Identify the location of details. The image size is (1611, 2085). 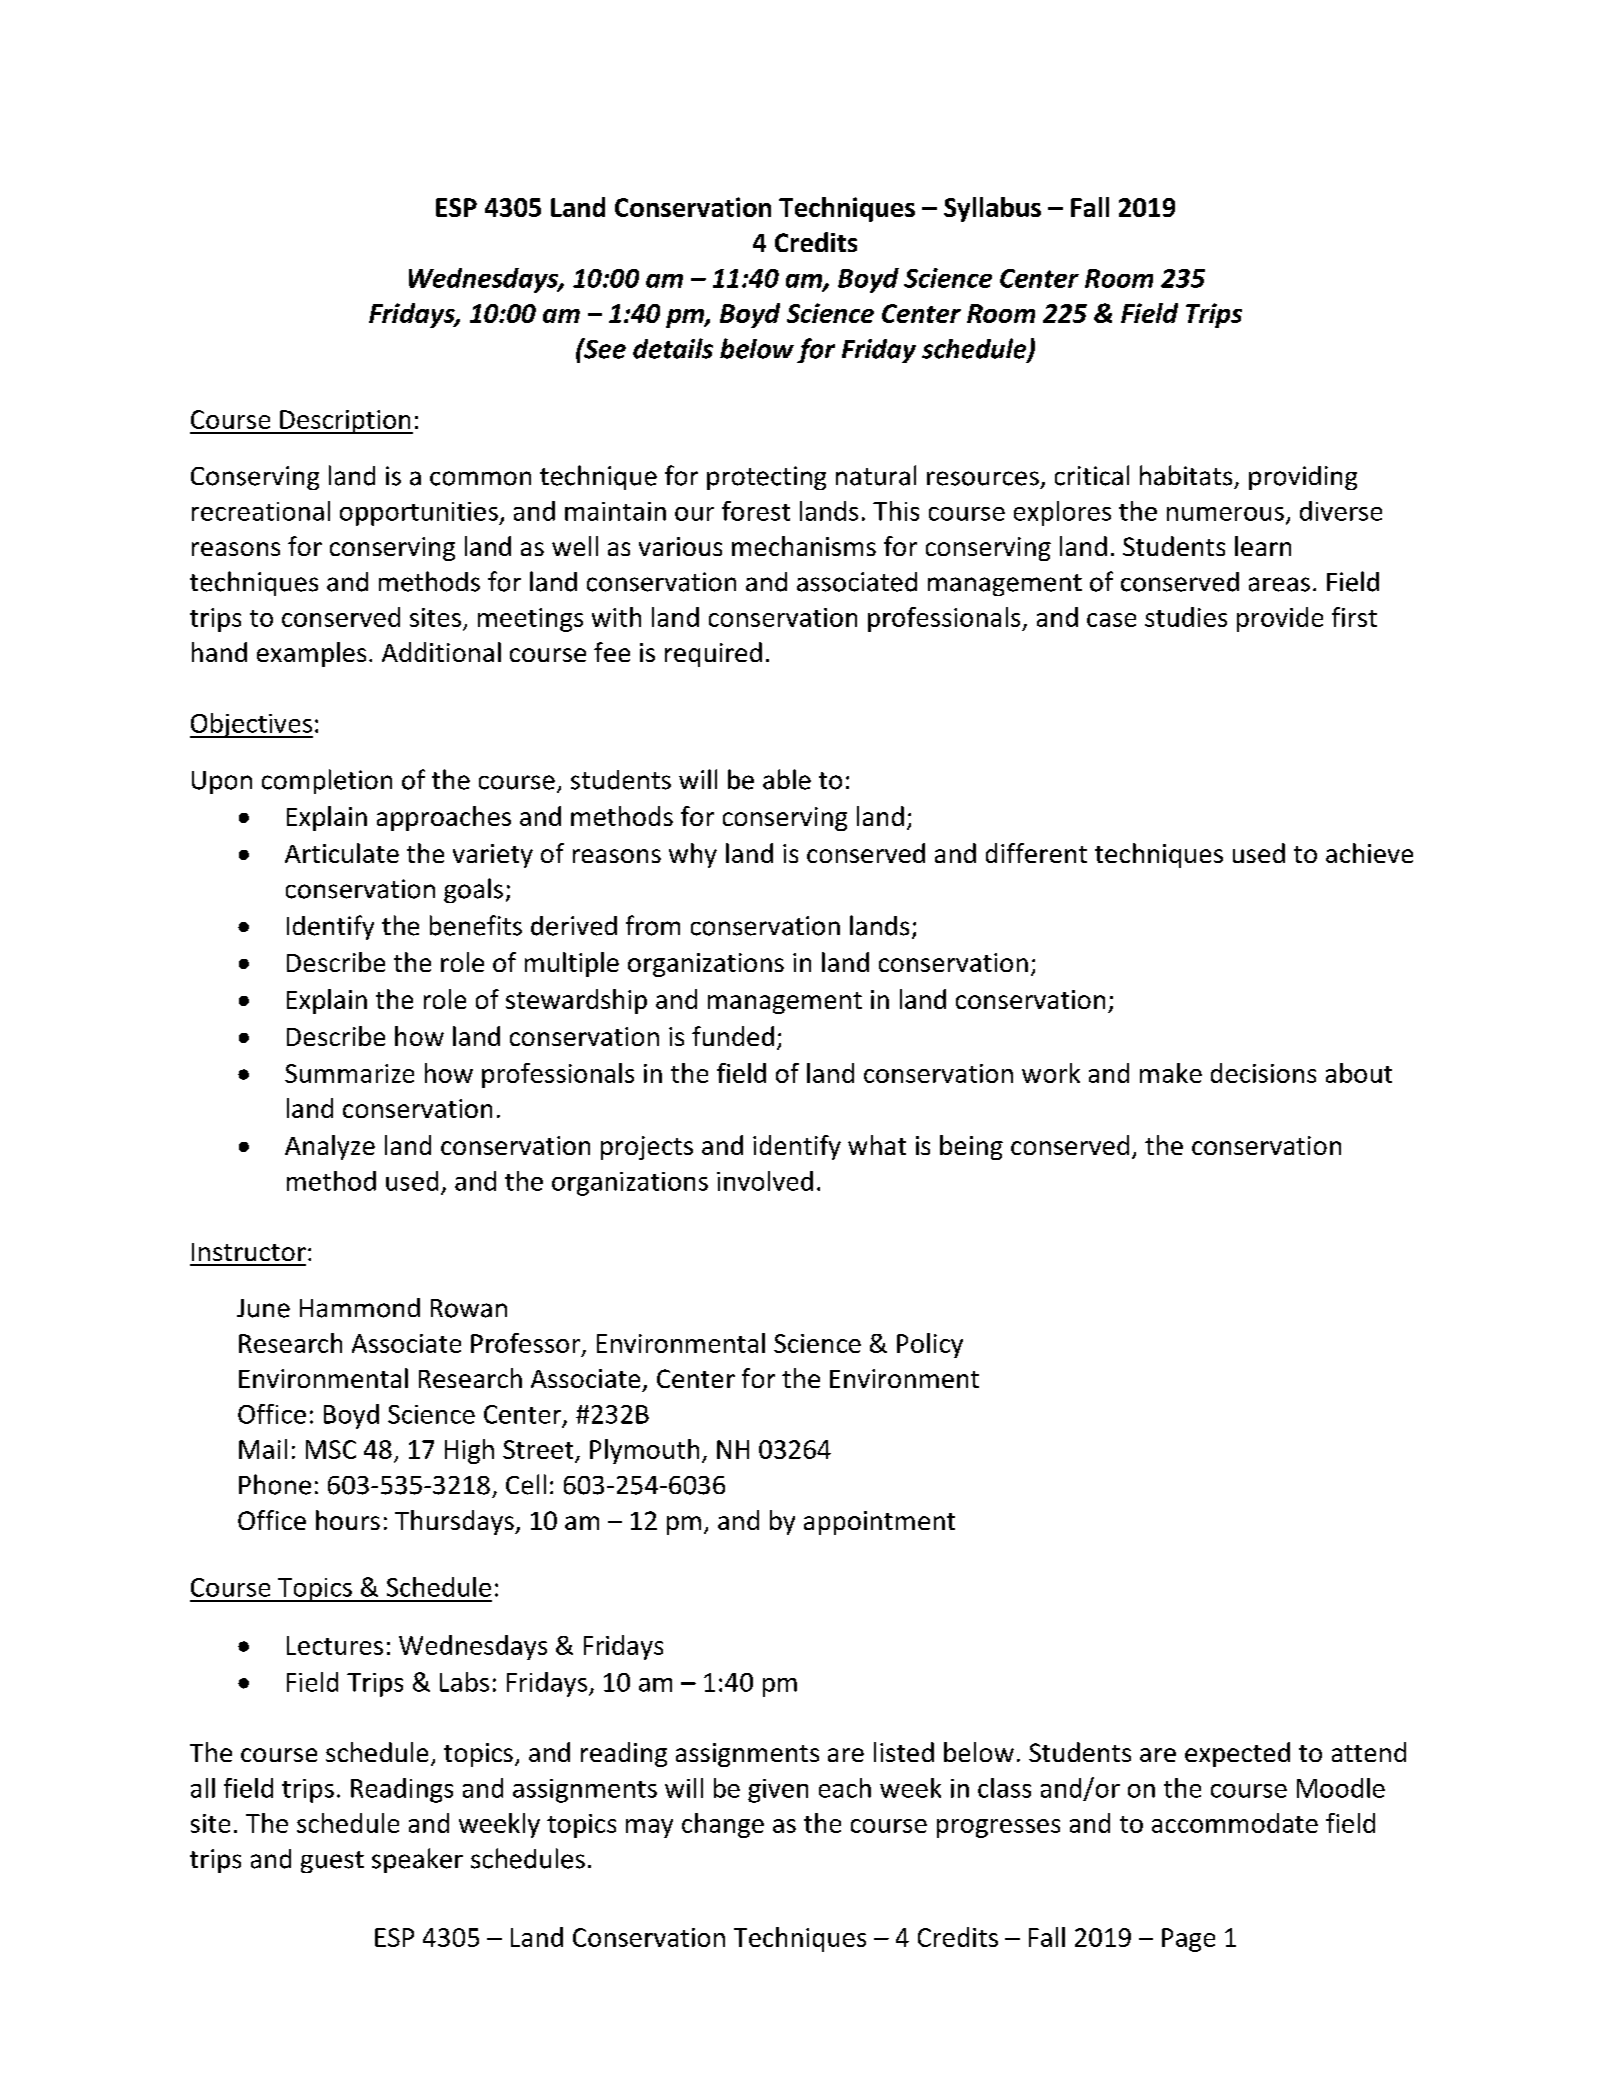
(673, 348).
